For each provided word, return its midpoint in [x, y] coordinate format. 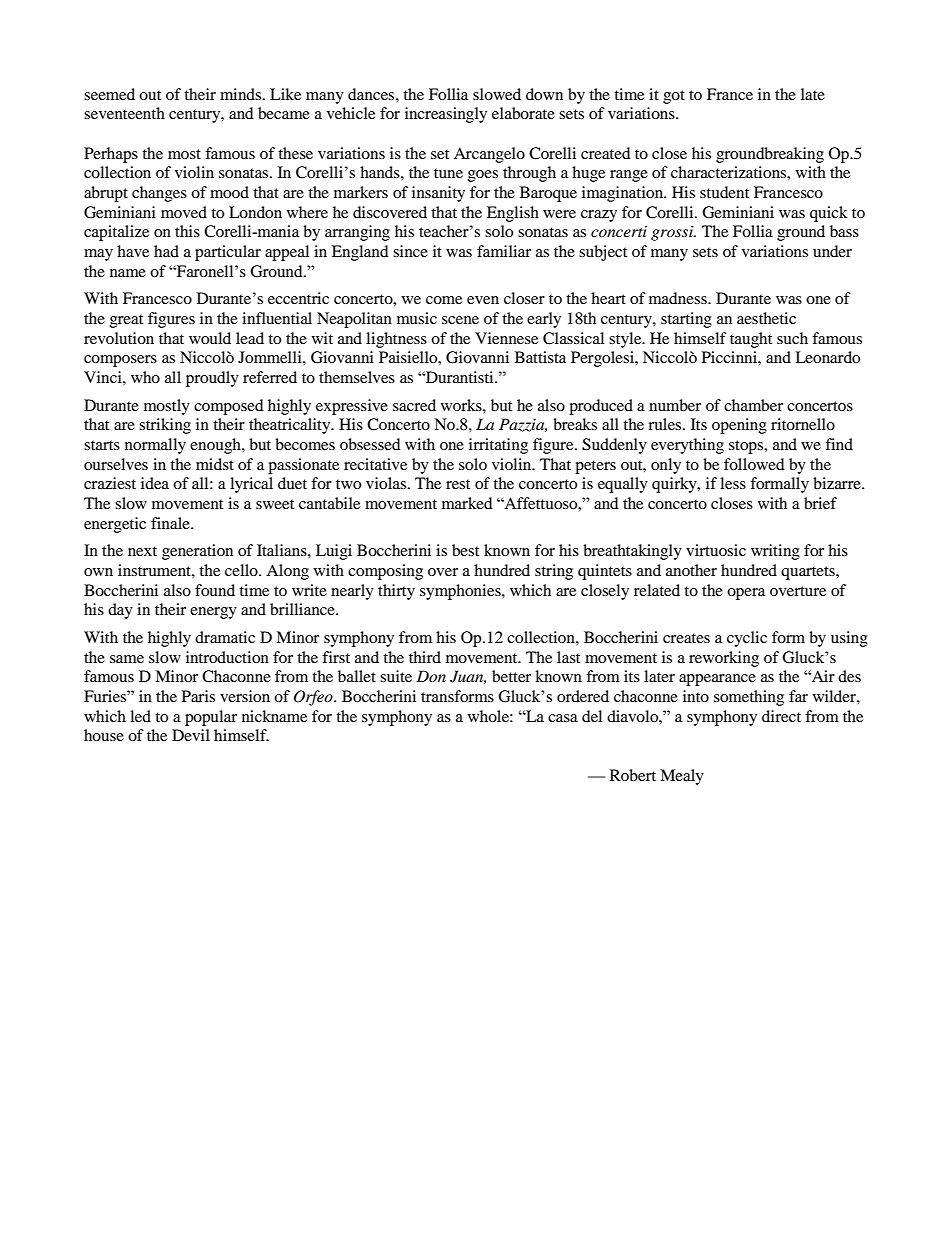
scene [460, 320]
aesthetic [766, 318]
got [674, 97]
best [465, 550]
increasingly [446, 115]
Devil [191, 735]
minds [242, 94]
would [210, 338]
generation [197, 552]
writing [775, 552]
